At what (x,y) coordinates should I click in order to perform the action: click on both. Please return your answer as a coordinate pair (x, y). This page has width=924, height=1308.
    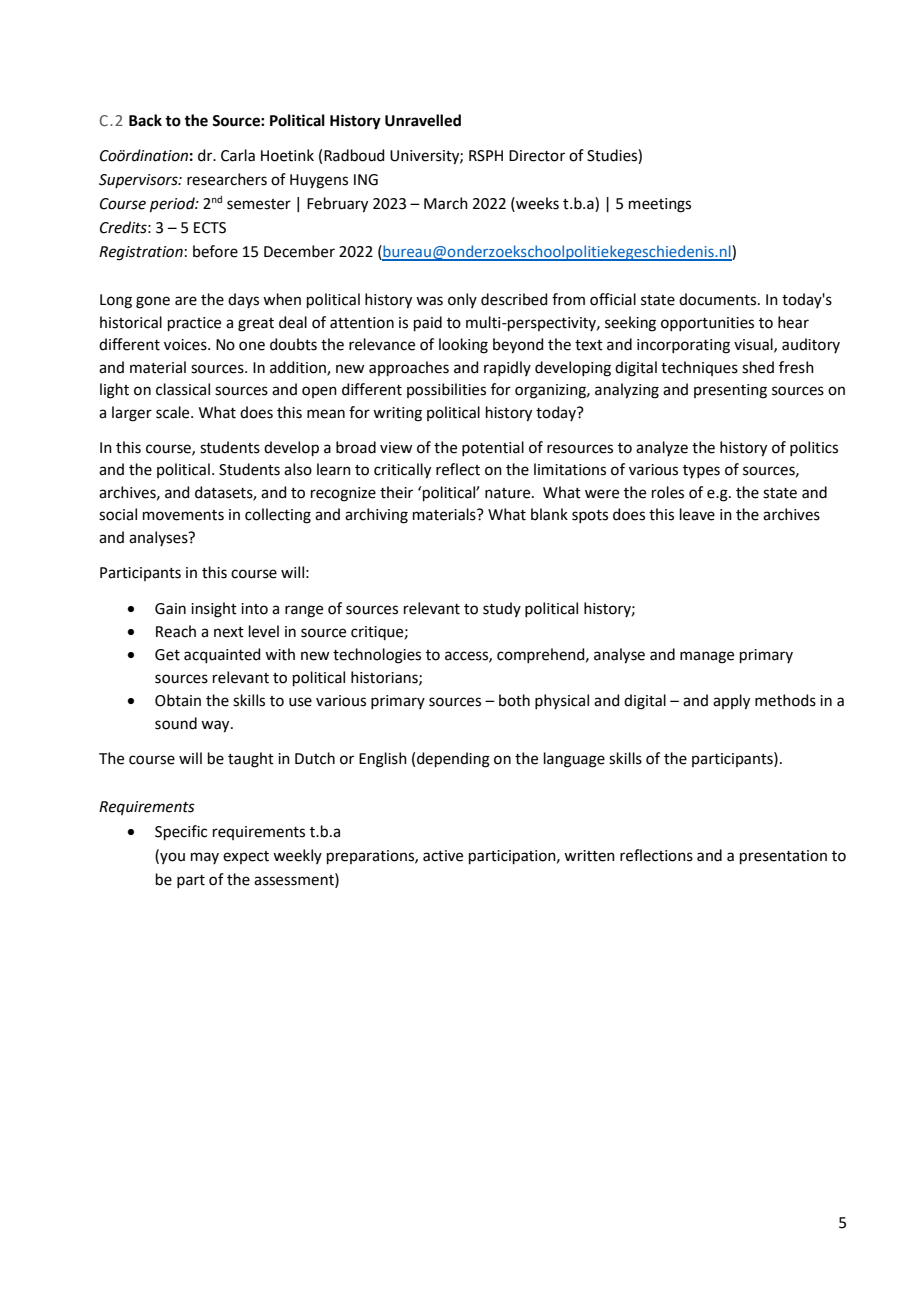
    Looking at the image, I should click on (514, 700).
